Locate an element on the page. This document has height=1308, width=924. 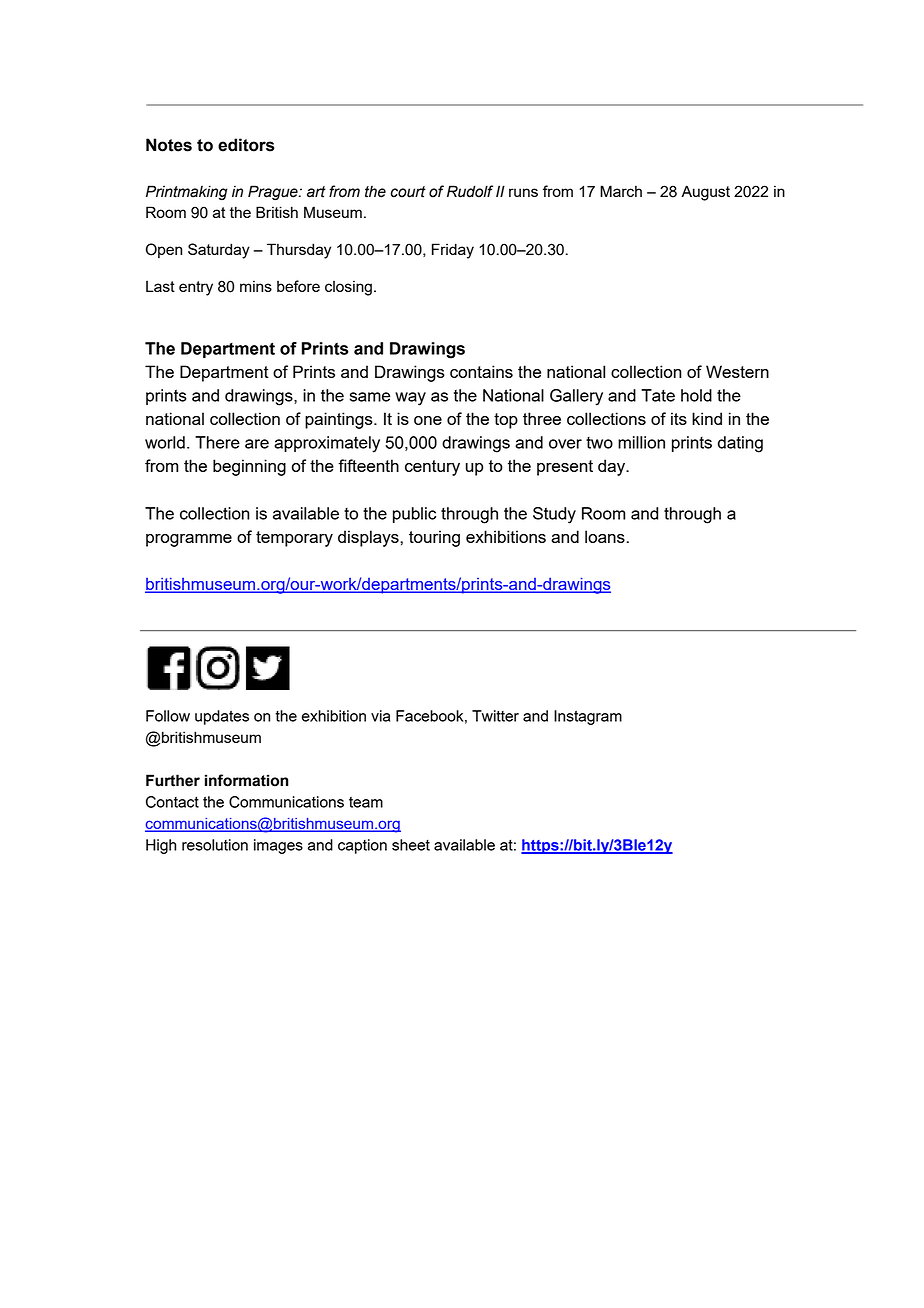
public is located at coordinates (414, 515).
